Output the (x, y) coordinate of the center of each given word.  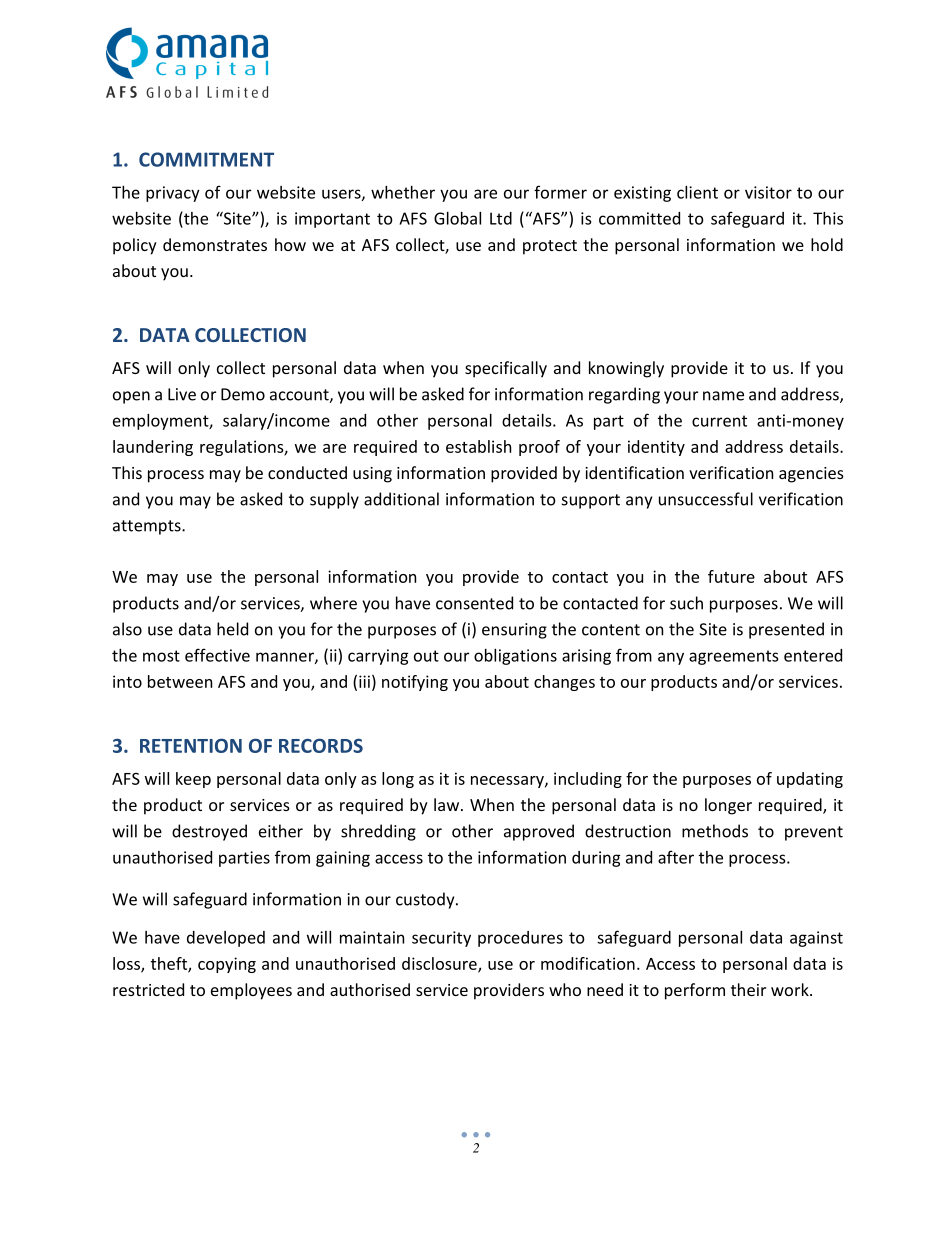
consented (474, 603)
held (232, 629)
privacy (173, 194)
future (731, 576)
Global (457, 218)
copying (227, 965)
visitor (768, 192)
